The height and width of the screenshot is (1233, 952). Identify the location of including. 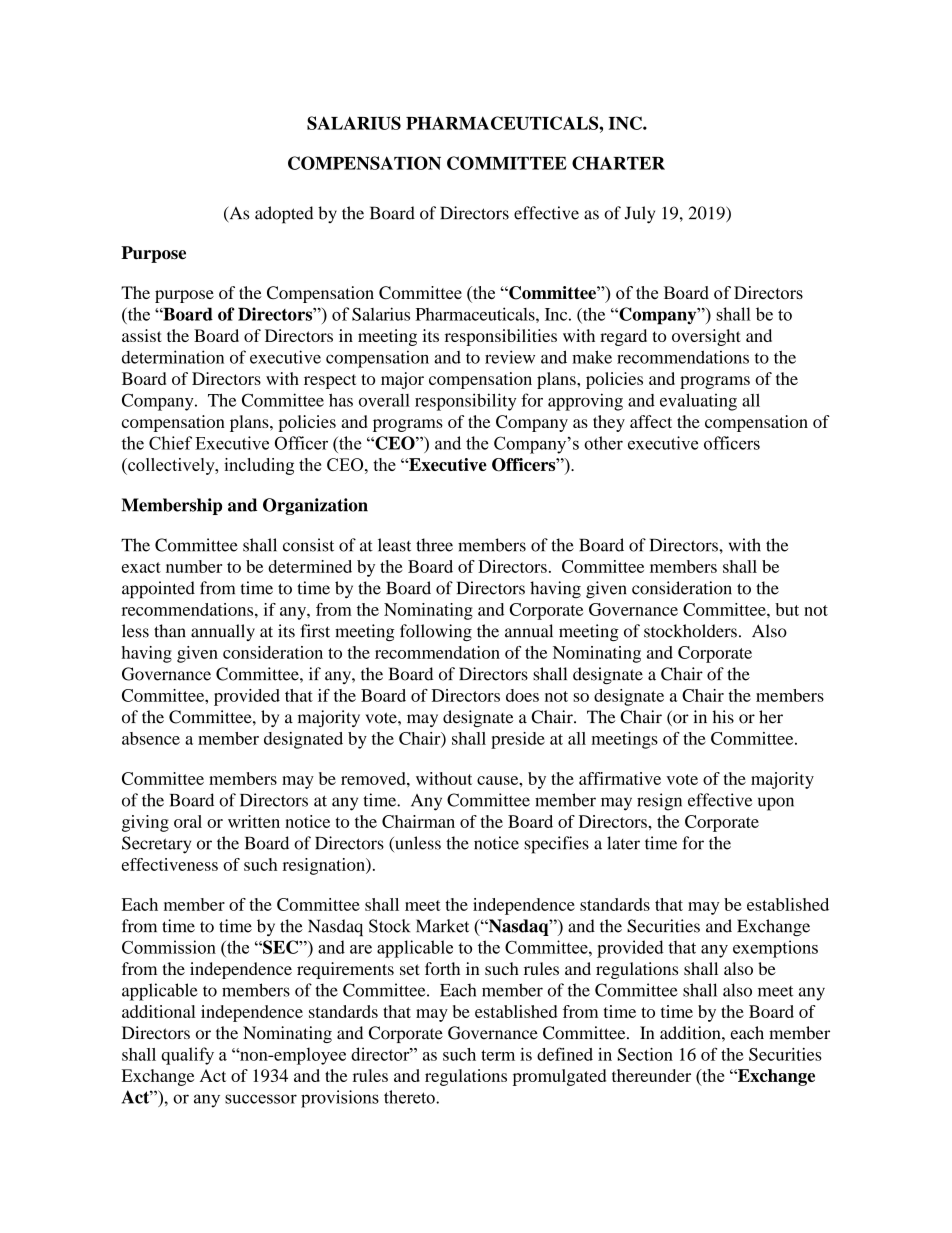
(259, 466).
